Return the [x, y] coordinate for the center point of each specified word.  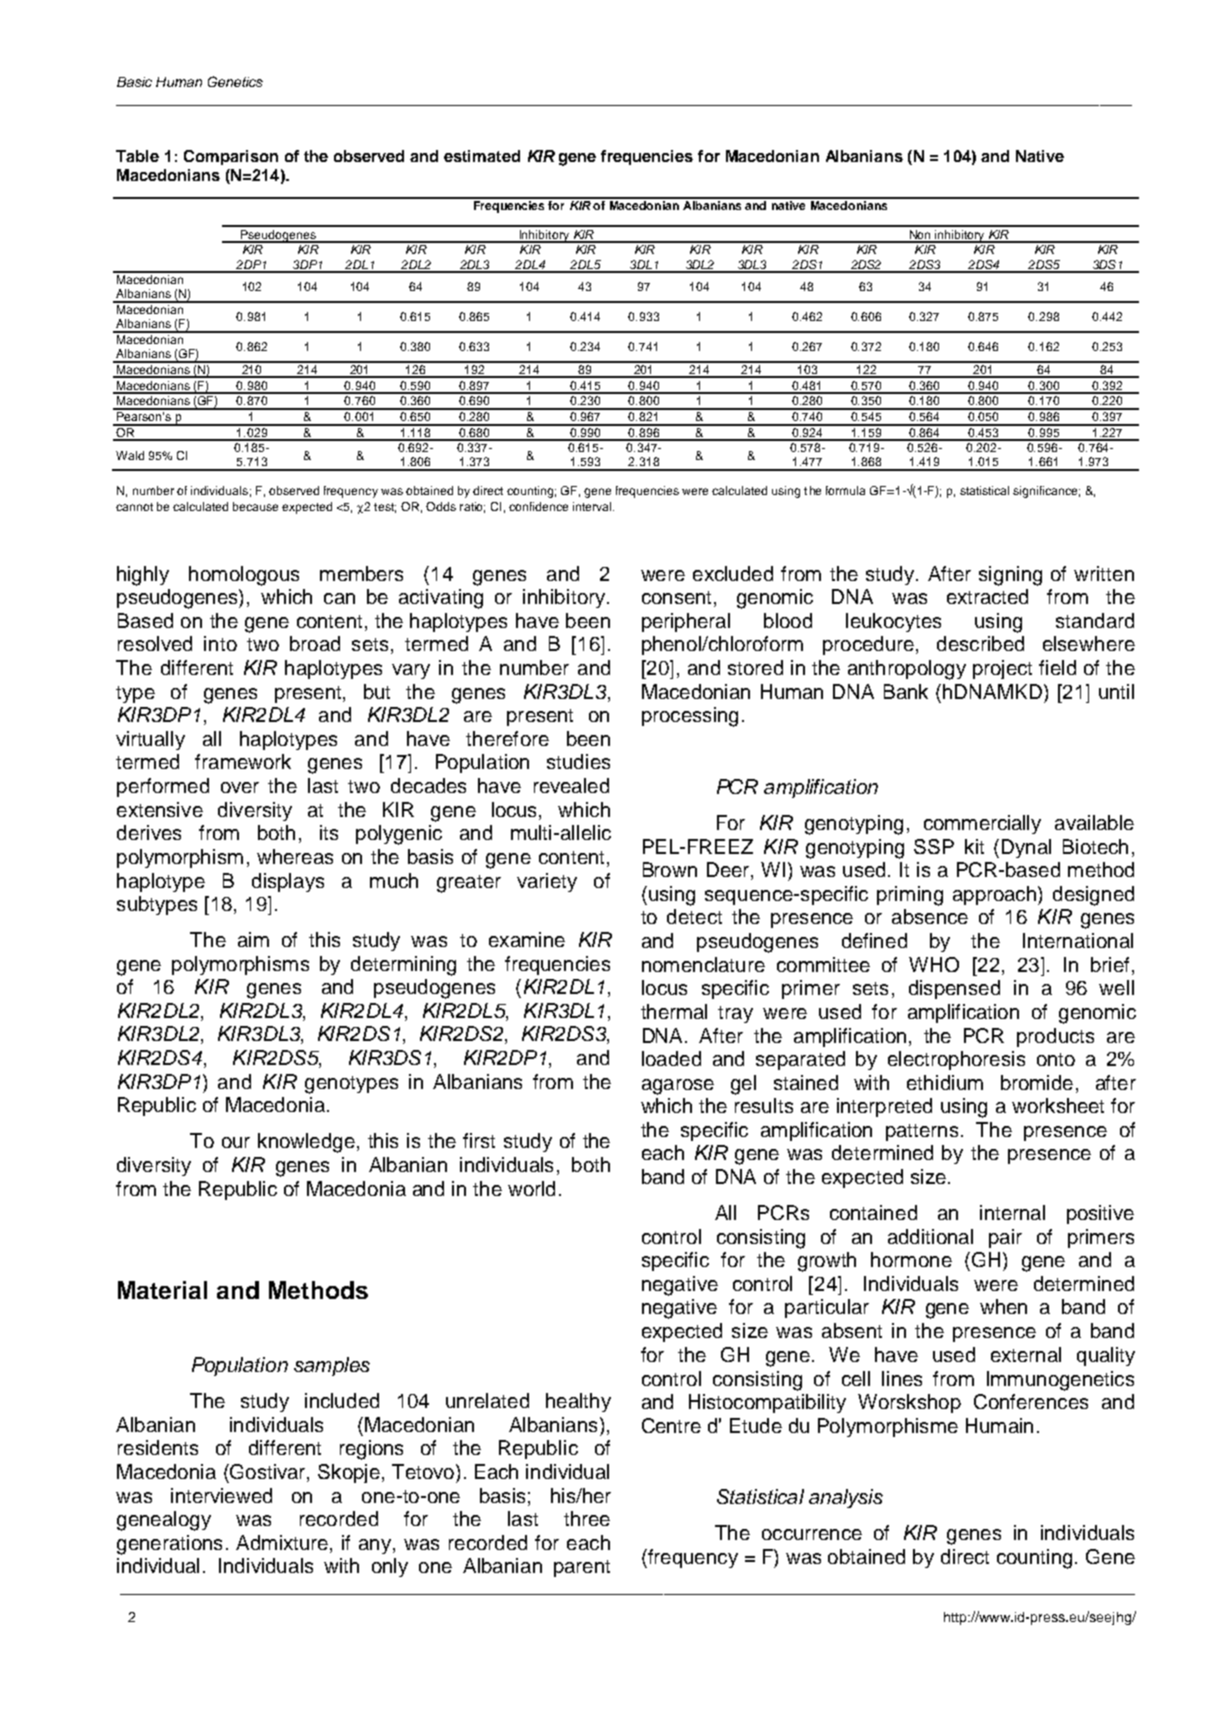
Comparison [231, 157]
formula [845, 490]
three [587, 1518]
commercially [982, 824]
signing [1010, 576]
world [531, 1188]
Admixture [282, 1542]
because [255, 506]
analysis [846, 1498]
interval [593, 506]
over [240, 787]
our [236, 1142]
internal [1012, 1212]
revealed [571, 785]
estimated [482, 156]
